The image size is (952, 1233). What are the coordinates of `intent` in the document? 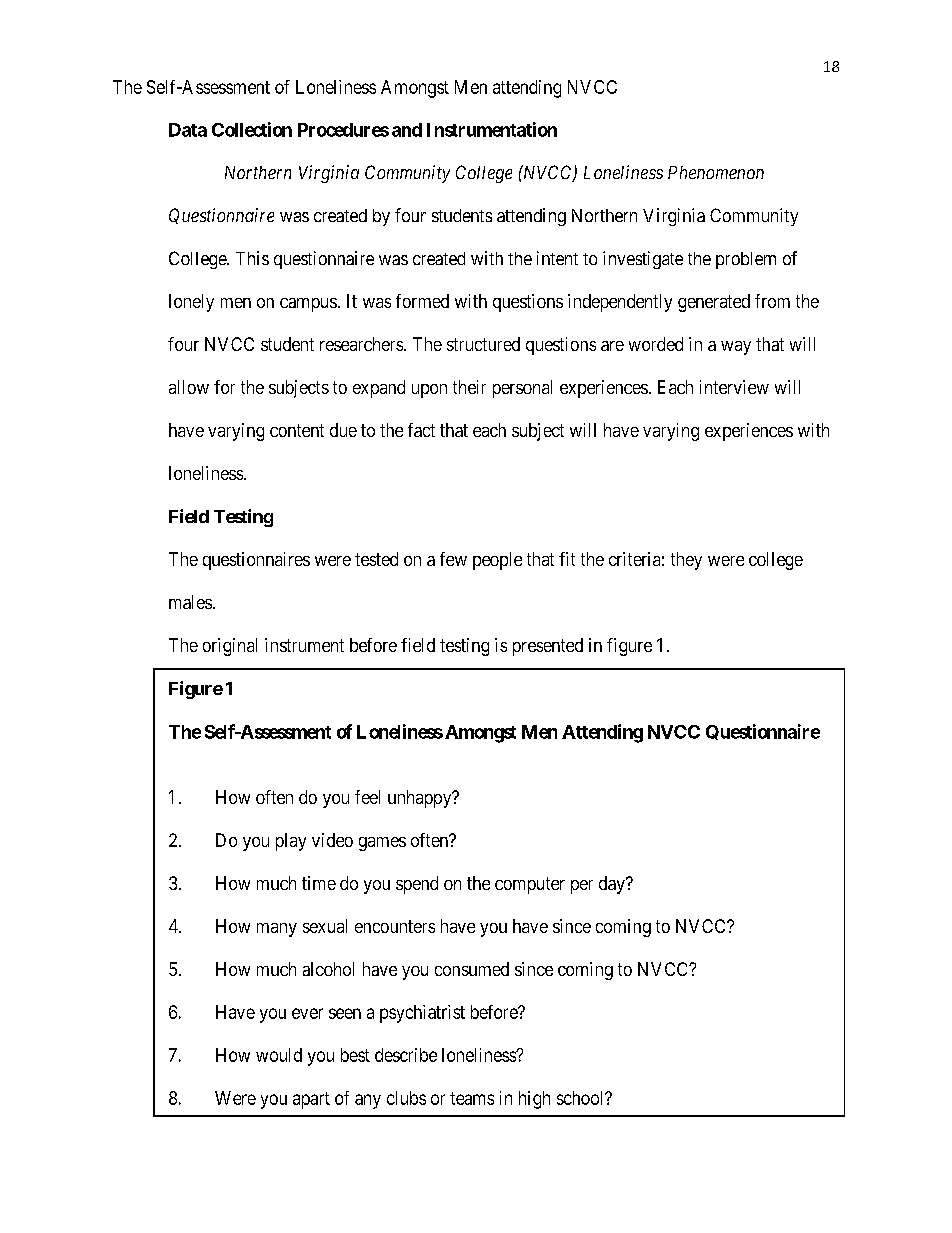 It's located at (557, 258).
